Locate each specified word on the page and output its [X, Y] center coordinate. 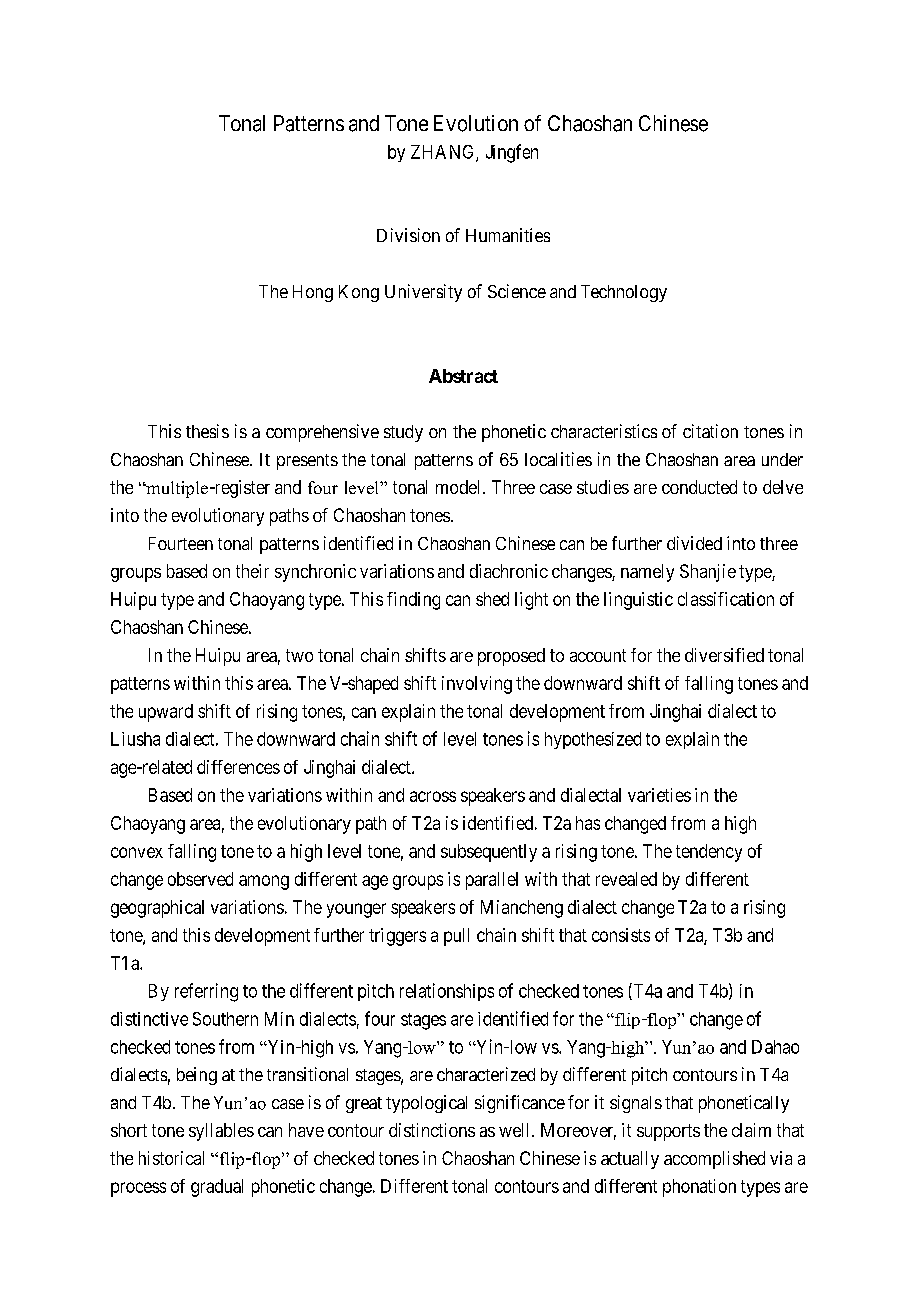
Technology [624, 293]
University [423, 293]
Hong [313, 293]
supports [668, 1132]
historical [171, 1158]
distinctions [432, 1130]
